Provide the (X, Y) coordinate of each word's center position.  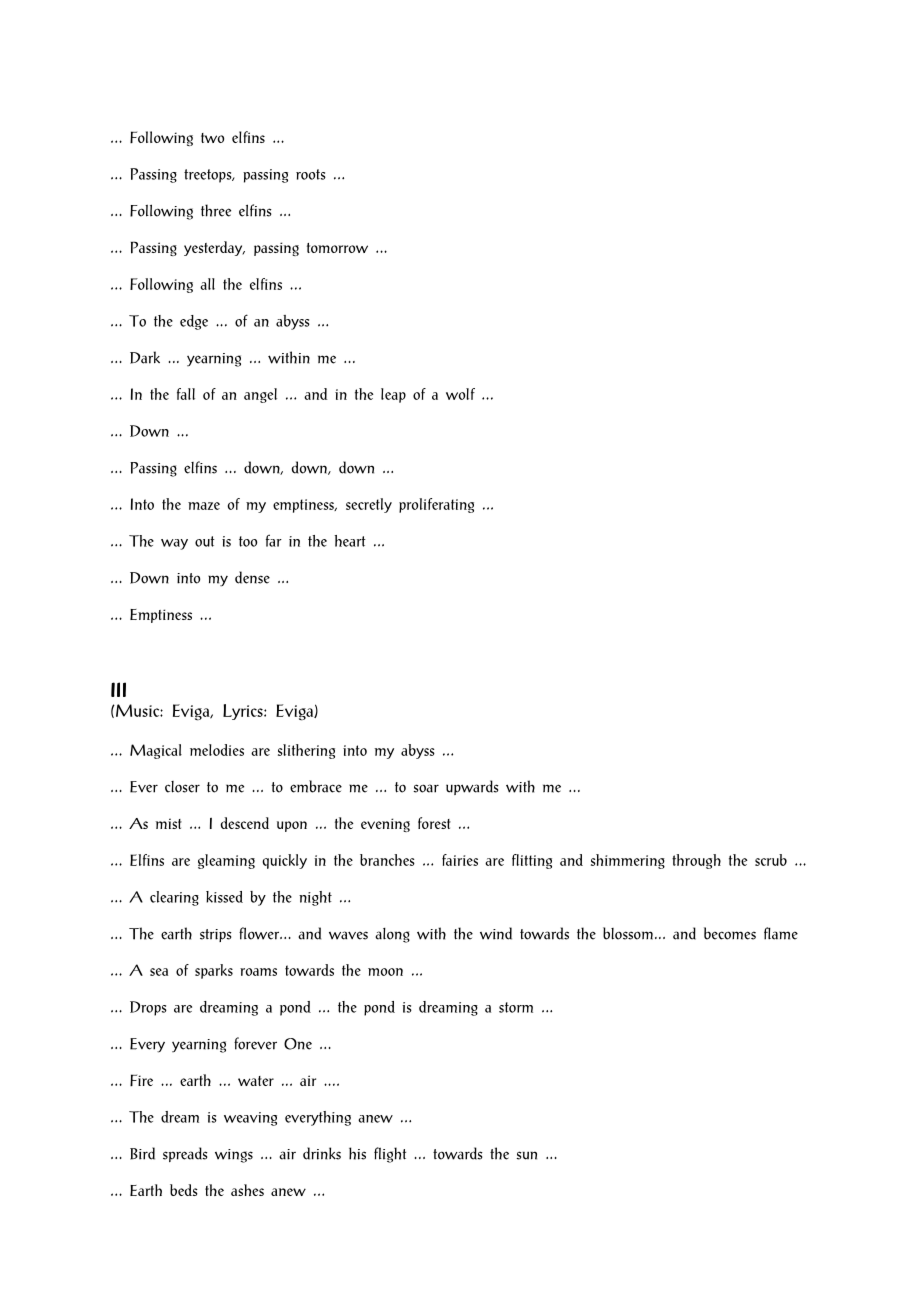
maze (204, 506)
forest (434, 823)
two (212, 138)
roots (311, 174)
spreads (185, 1154)
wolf (460, 394)
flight (390, 1155)
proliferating (436, 505)
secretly (369, 505)
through (696, 861)
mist (168, 823)
